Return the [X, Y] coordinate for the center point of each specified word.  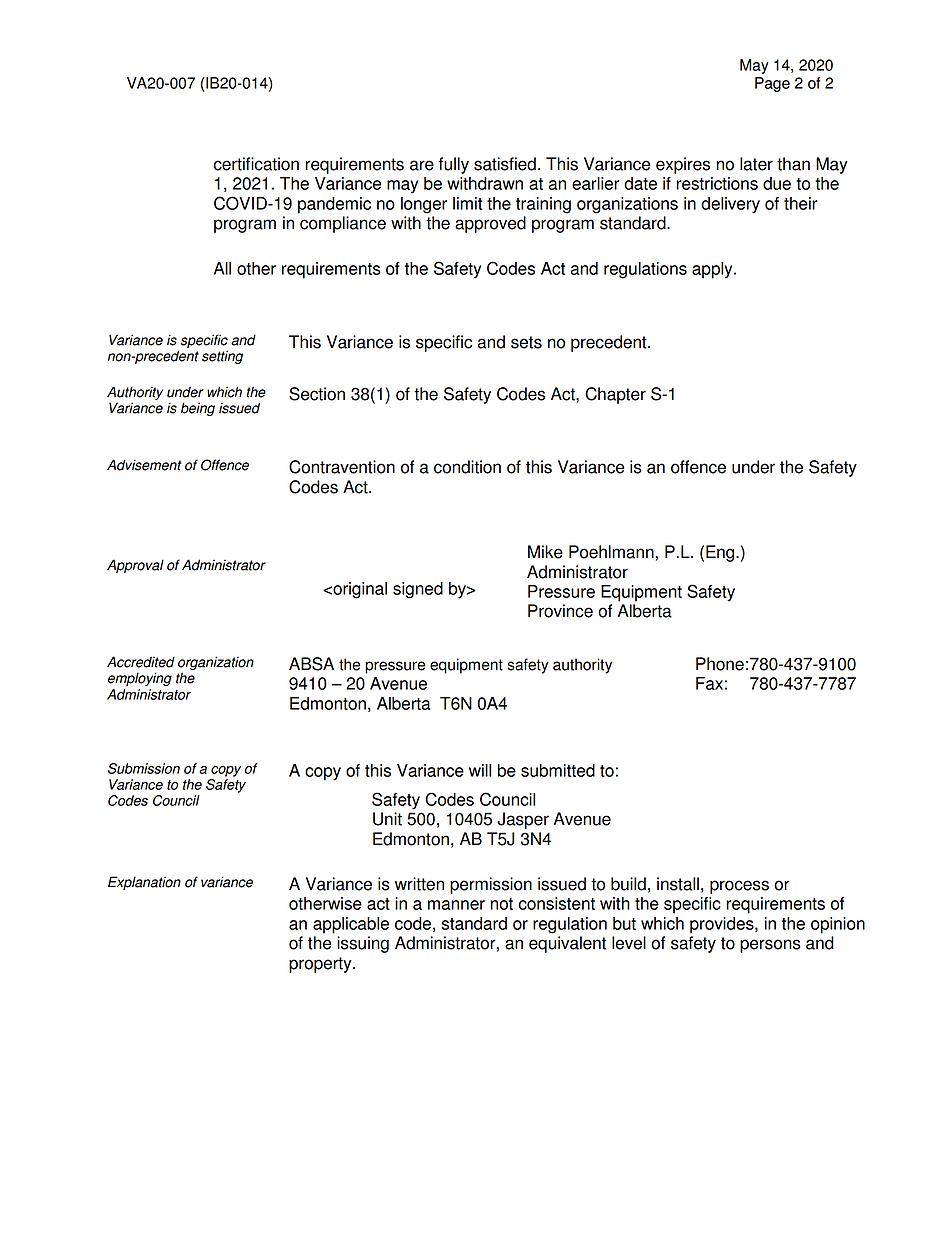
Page [772, 84]
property [321, 965]
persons [770, 946]
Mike [545, 552]
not [501, 904]
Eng [721, 553]
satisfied [505, 164]
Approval [135, 566]
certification [256, 164]
